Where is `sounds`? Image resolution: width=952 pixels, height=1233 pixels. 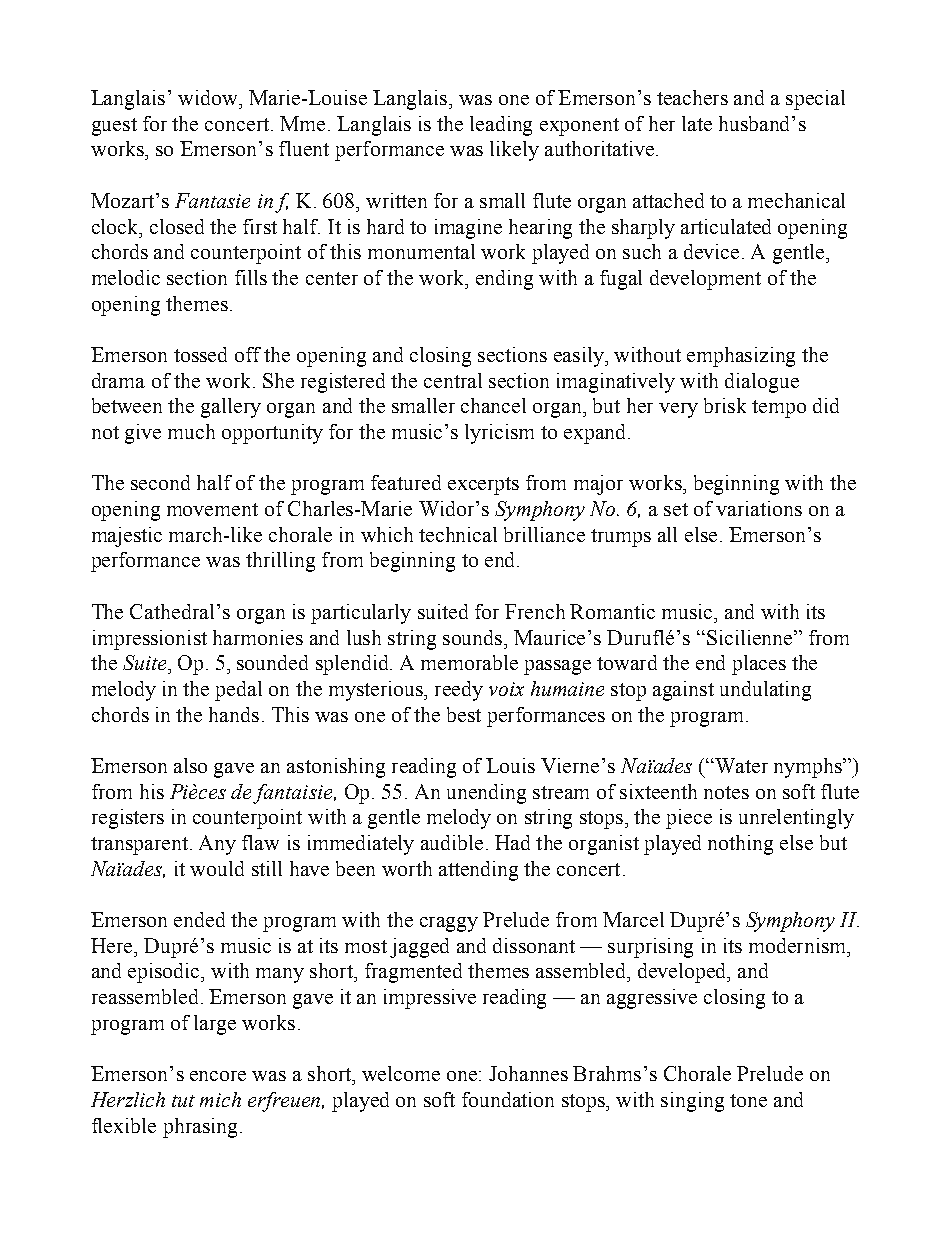
sounds is located at coordinates (472, 637).
